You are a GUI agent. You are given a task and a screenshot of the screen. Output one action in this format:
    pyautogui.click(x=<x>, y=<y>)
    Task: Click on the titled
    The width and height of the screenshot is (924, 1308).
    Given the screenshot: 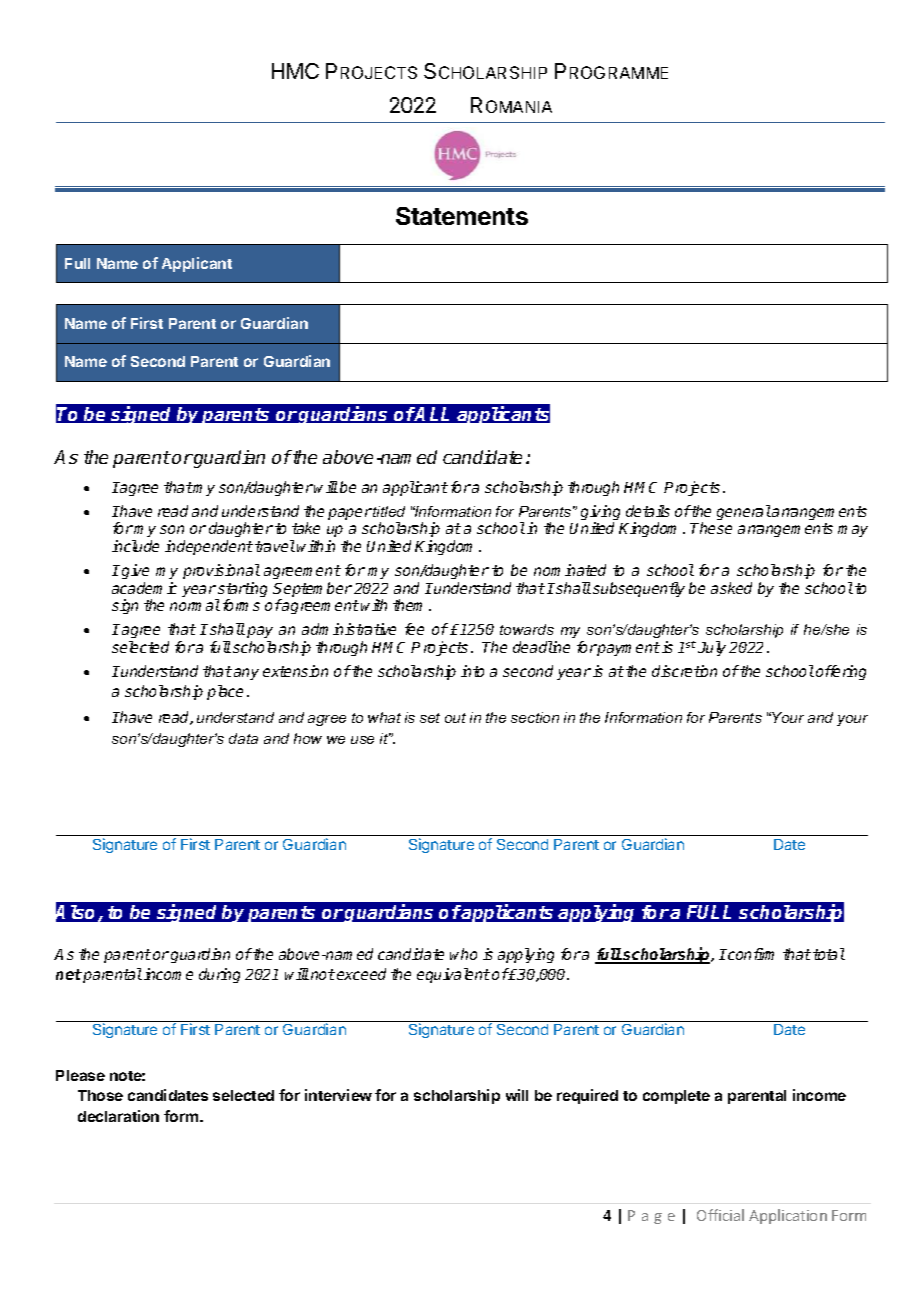 What is the action you would take?
    pyautogui.click(x=388, y=511)
